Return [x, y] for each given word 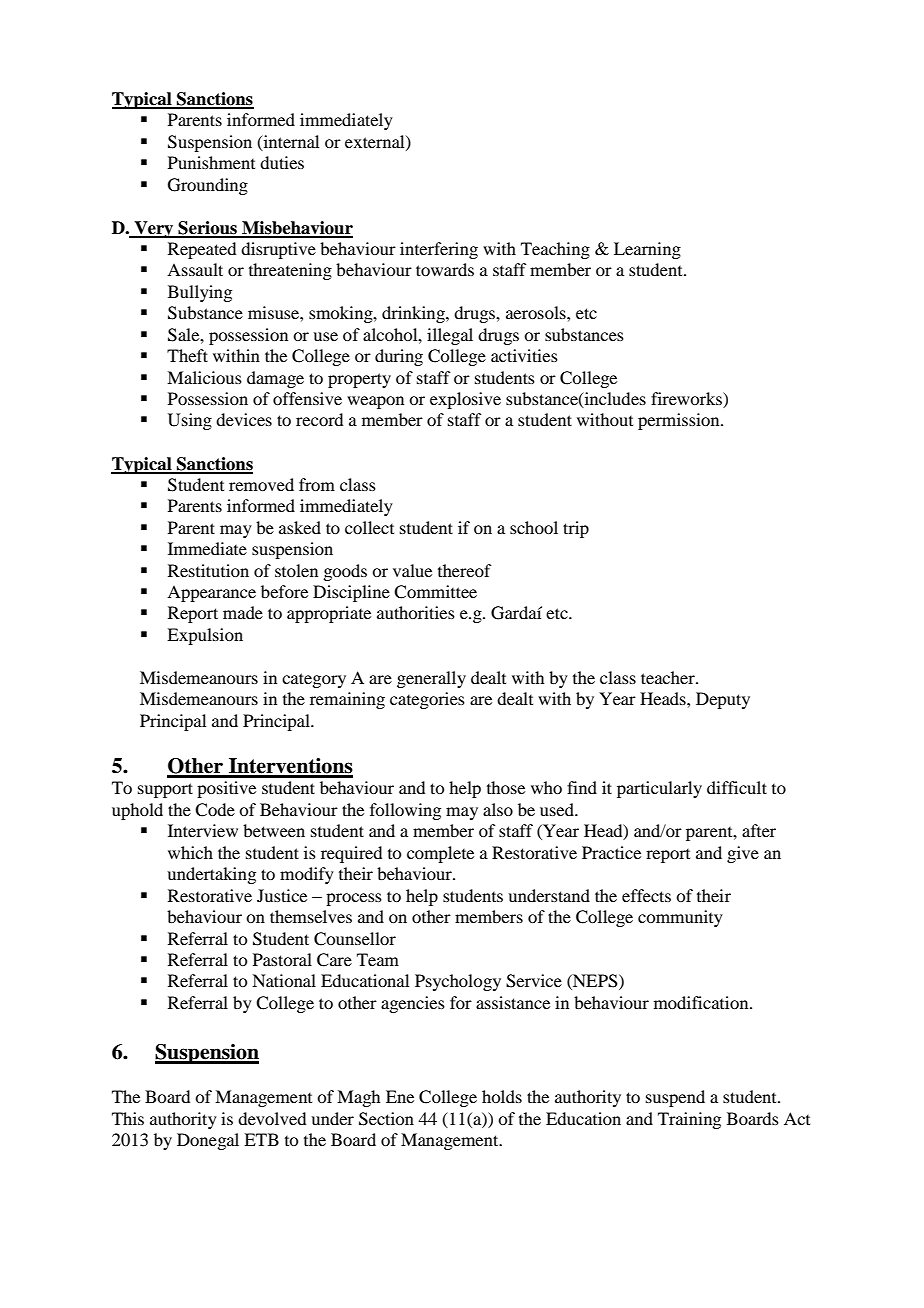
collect [369, 527]
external [376, 142]
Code [215, 810]
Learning [647, 250]
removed [261, 484]
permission [680, 421]
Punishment [211, 162]
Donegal [208, 1141]
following [405, 811]
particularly [659, 789]
